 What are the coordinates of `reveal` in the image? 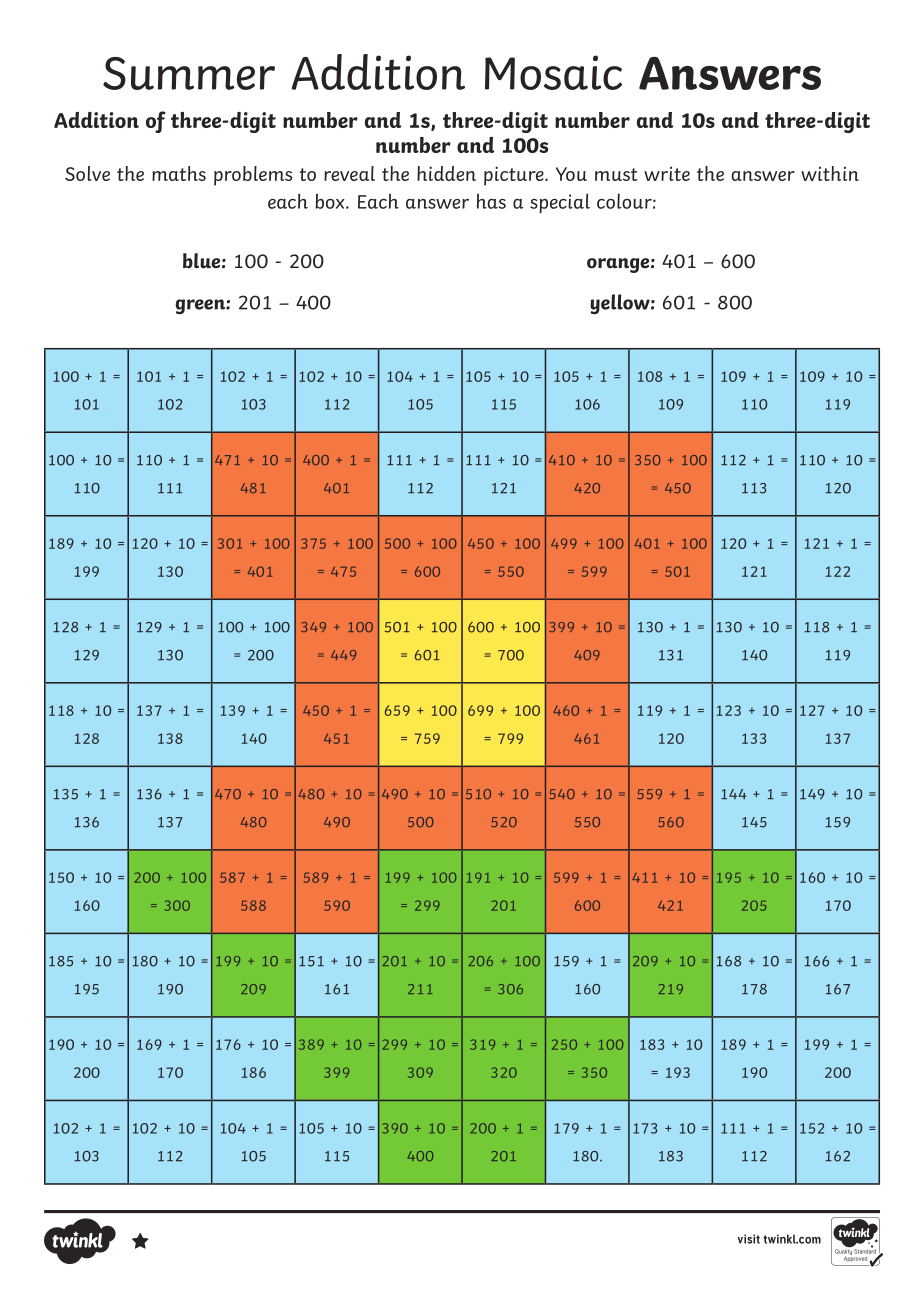 It's located at (349, 173).
